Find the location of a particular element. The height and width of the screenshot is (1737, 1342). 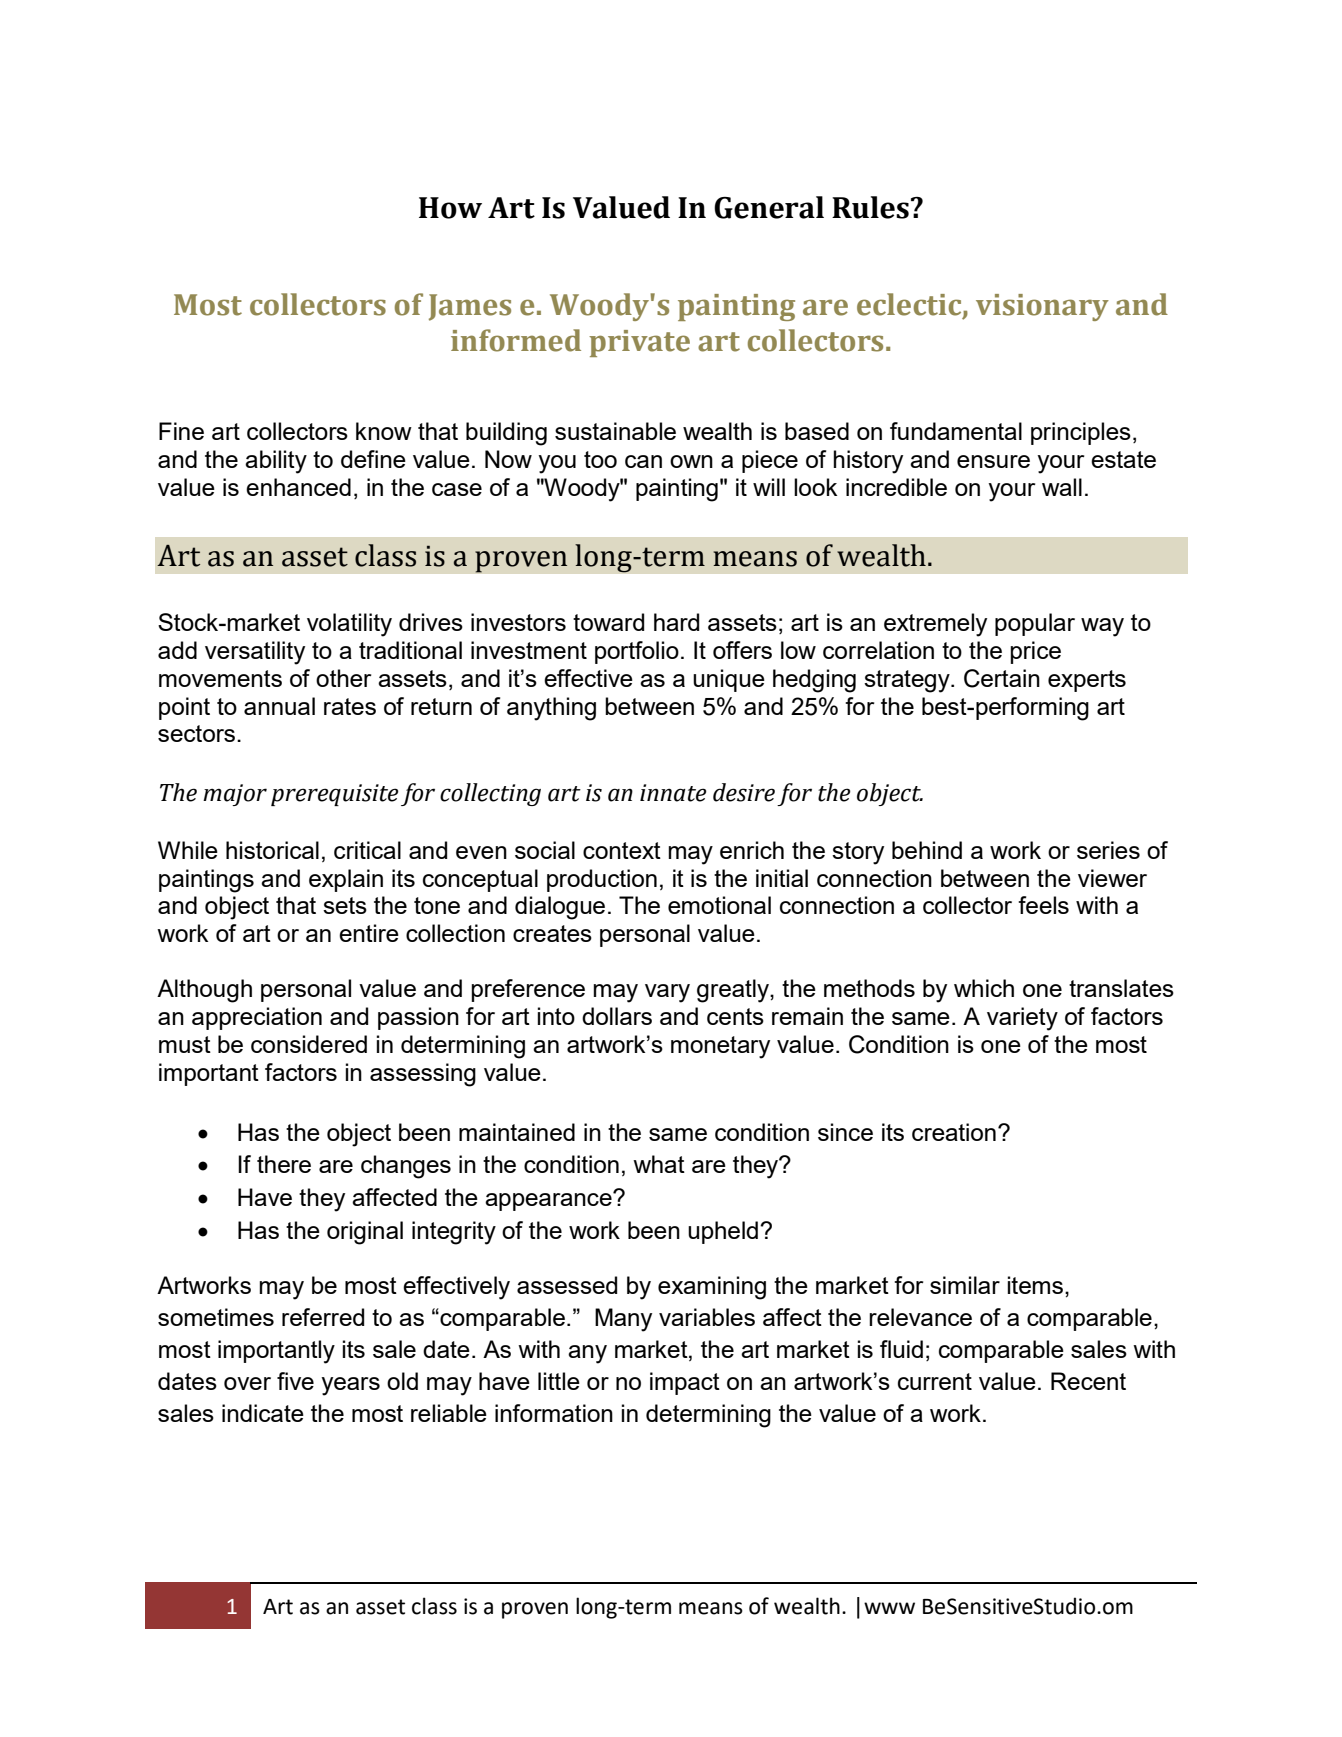

hard is located at coordinates (676, 622).
